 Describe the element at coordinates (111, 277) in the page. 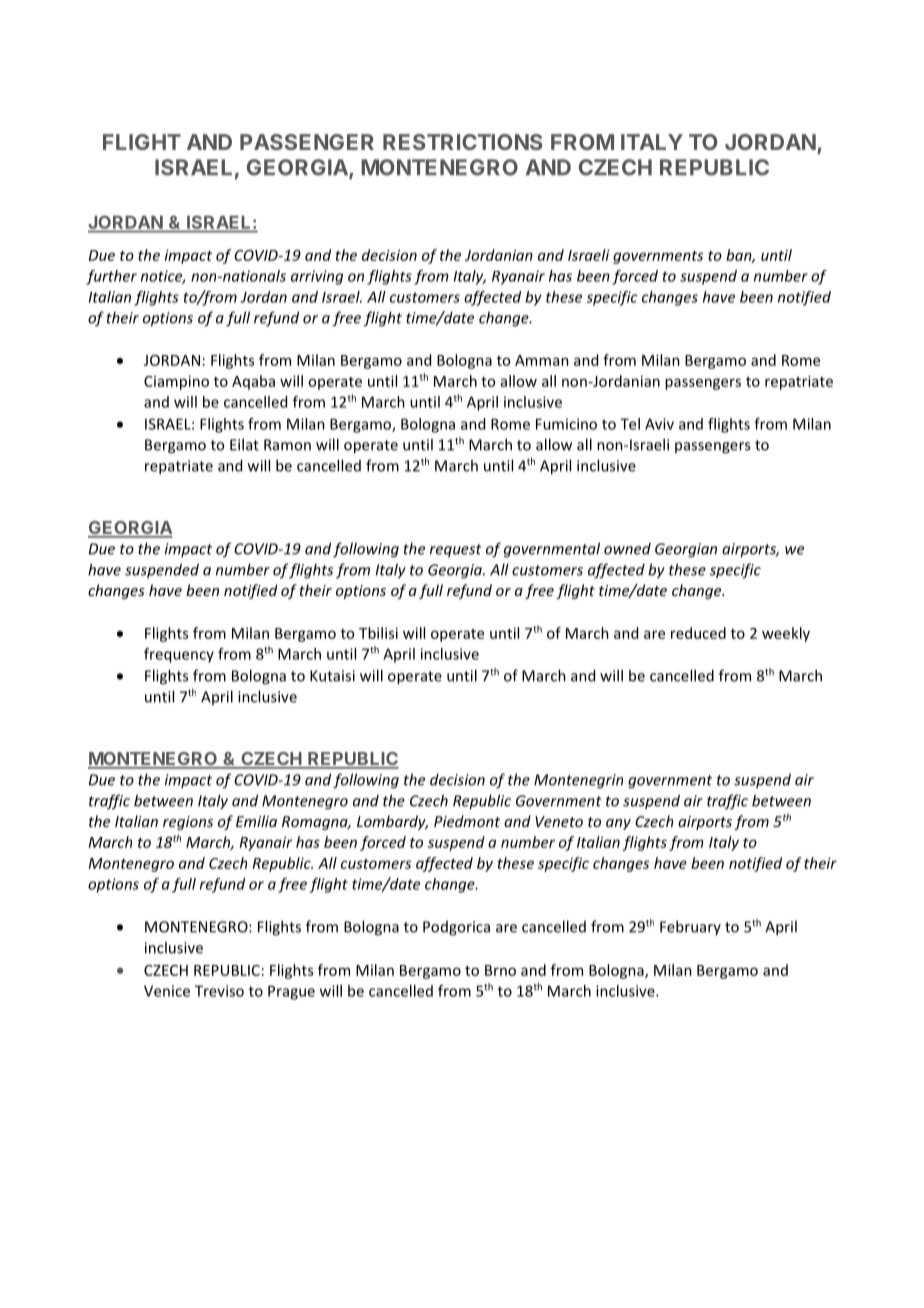

I see `further` at that location.
